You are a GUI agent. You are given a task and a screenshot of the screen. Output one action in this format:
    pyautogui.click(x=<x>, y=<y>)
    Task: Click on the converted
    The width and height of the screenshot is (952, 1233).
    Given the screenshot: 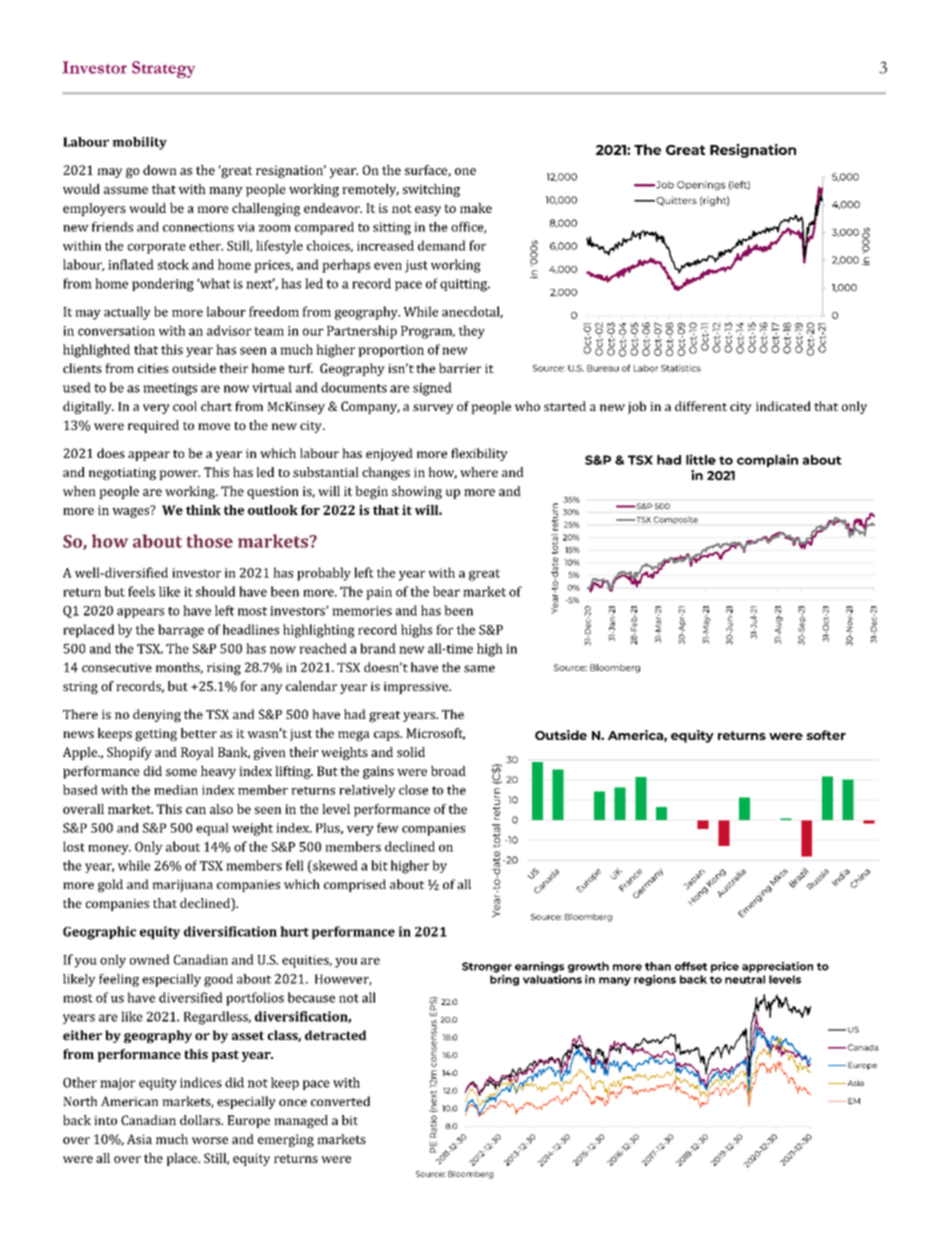 What is the action you would take?
    pyautogui.click(x=340, y=1101)
